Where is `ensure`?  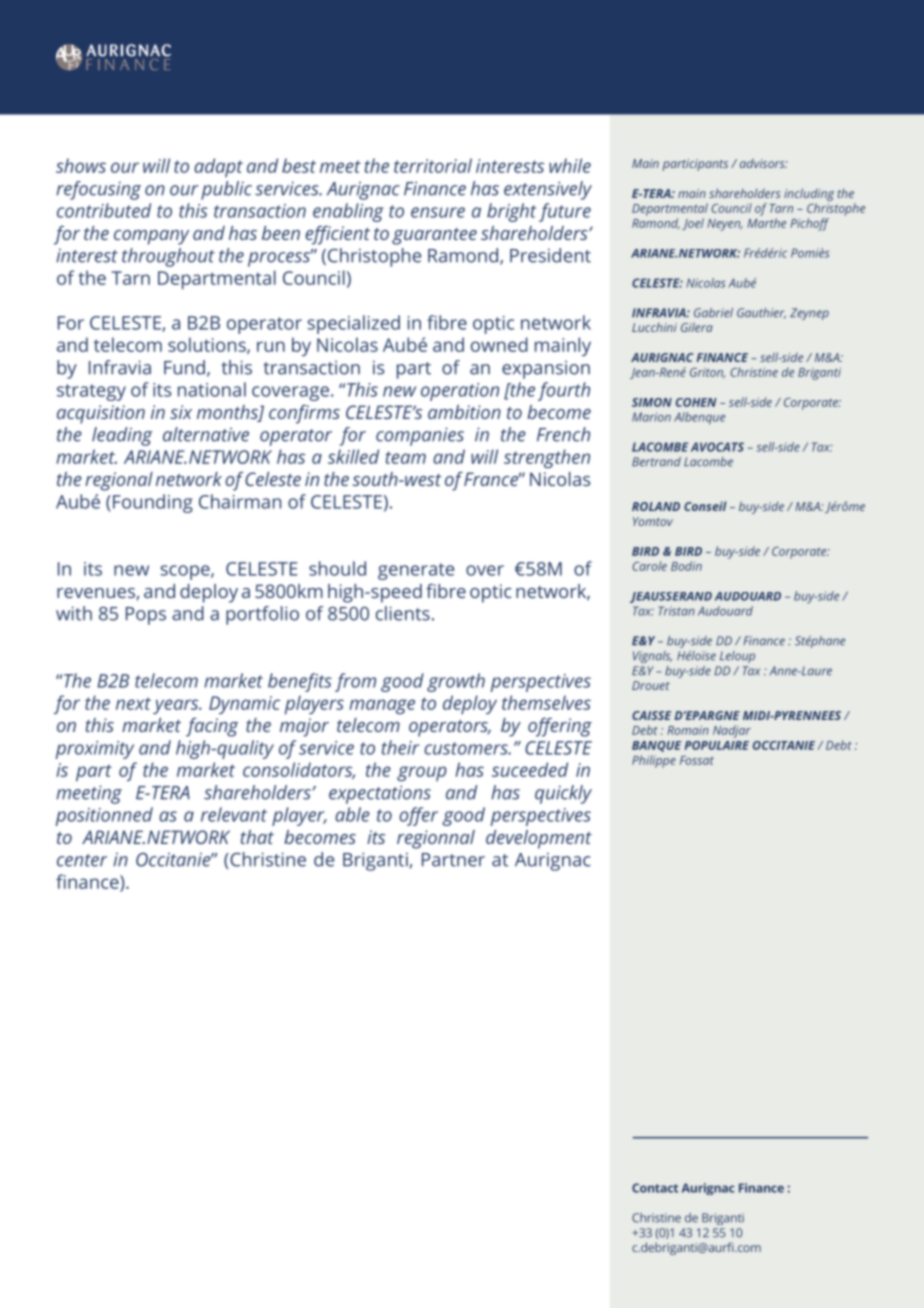 ensure is located at coordinates (438, 212).
